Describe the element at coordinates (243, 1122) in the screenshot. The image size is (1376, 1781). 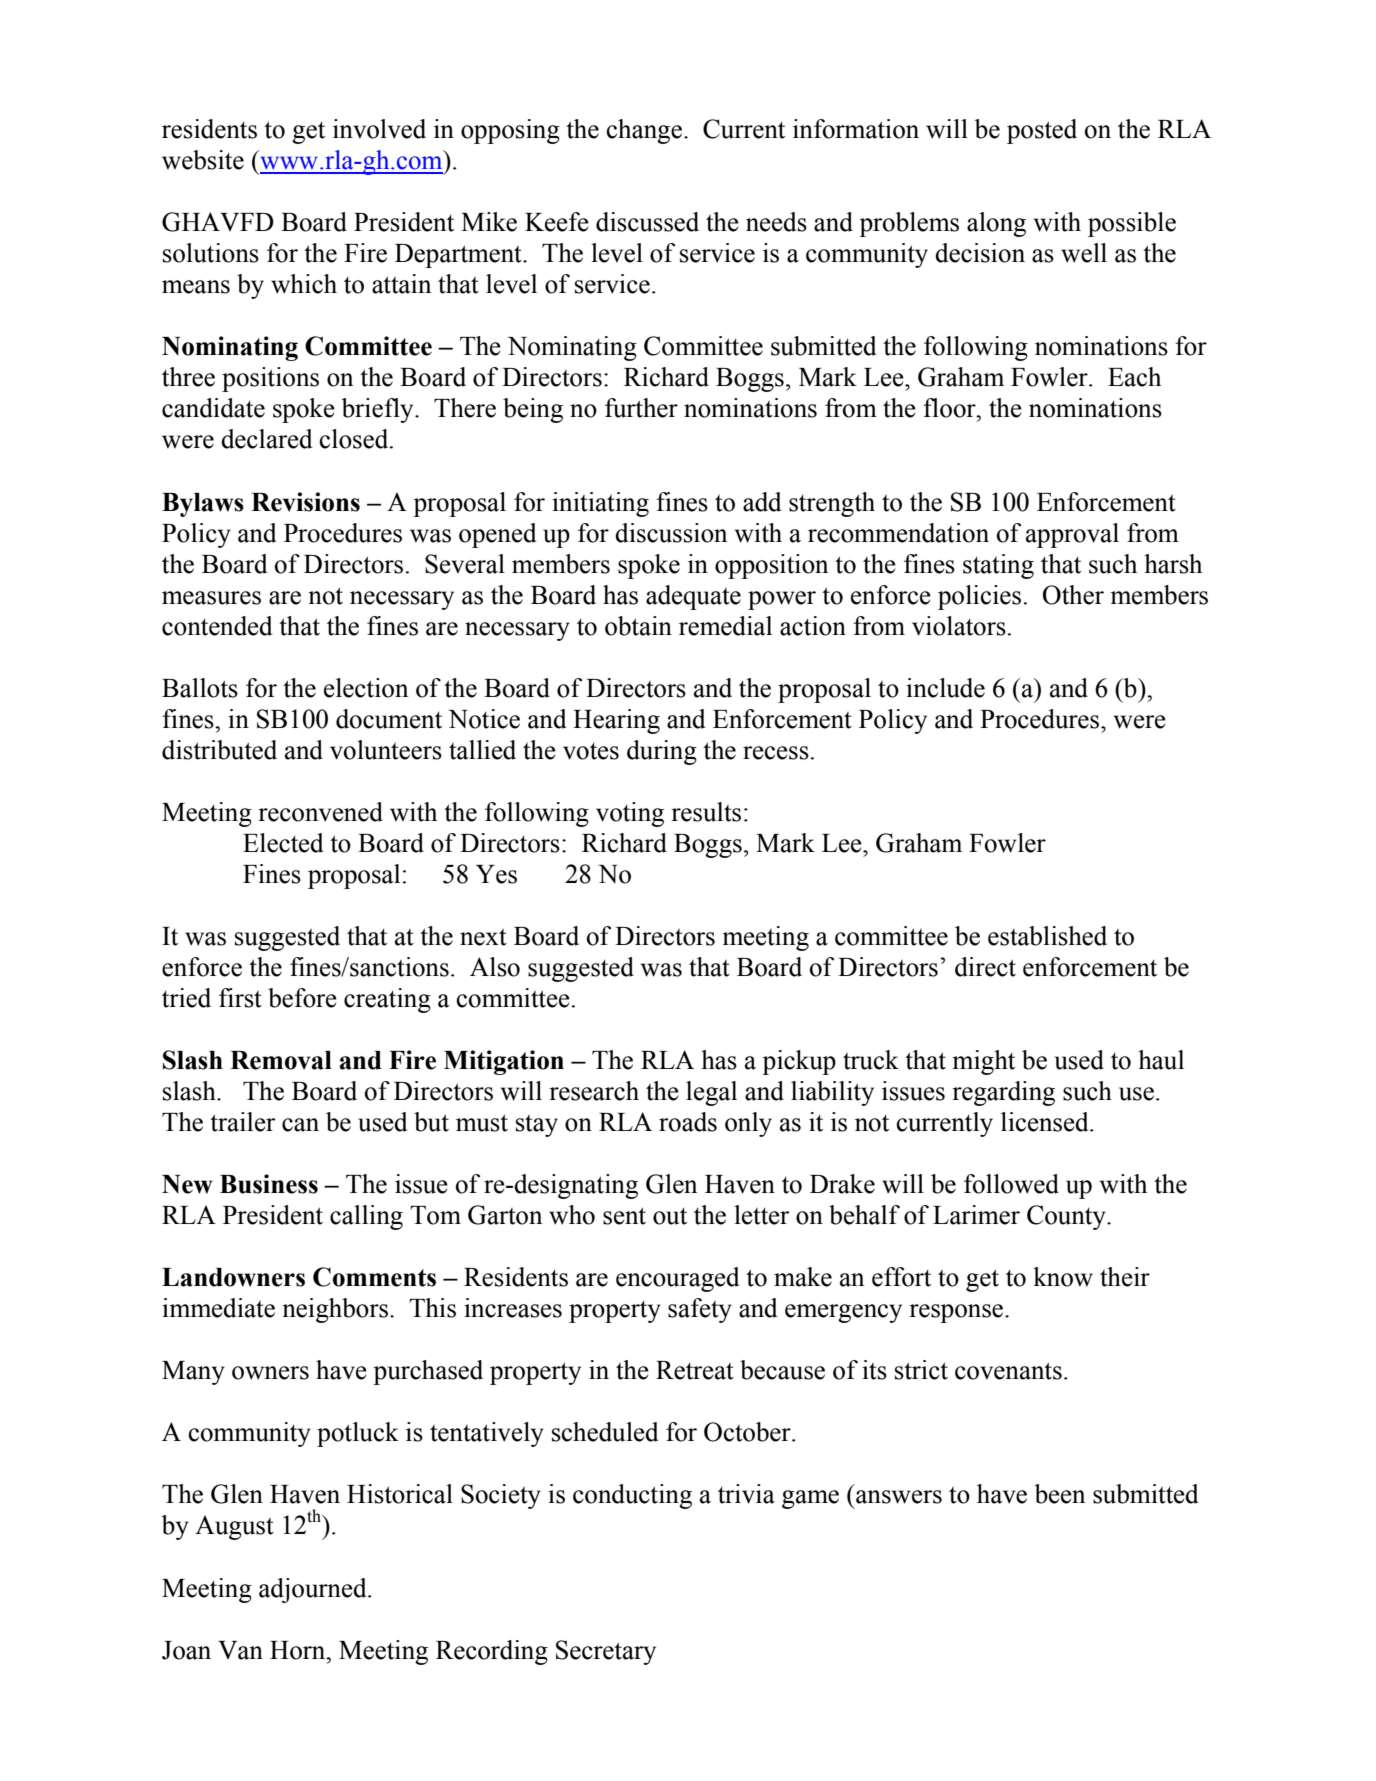
I see `trailer` at that location.
